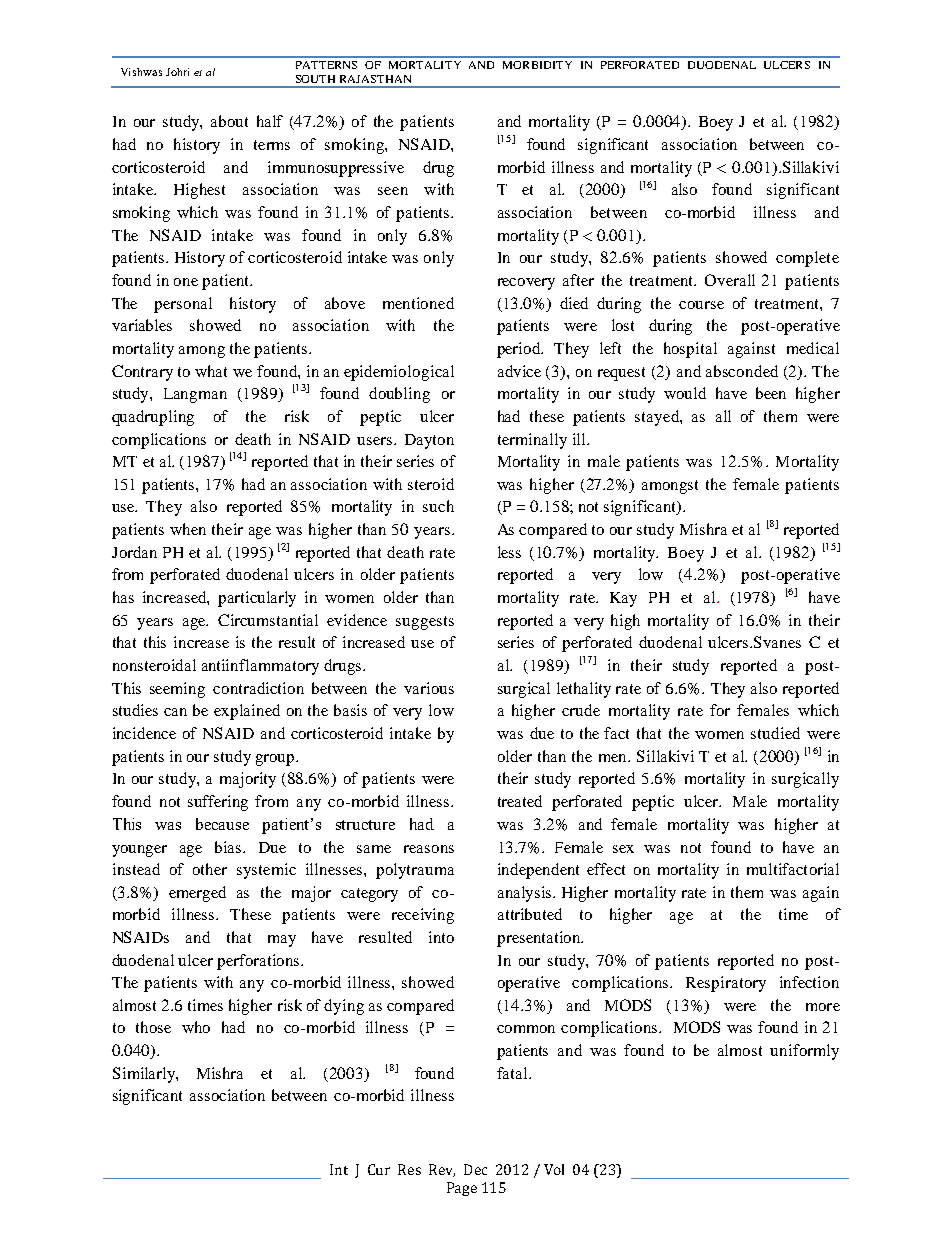  Describe the element at coordinates (771, 393) in the page. I see `been` at that location.
